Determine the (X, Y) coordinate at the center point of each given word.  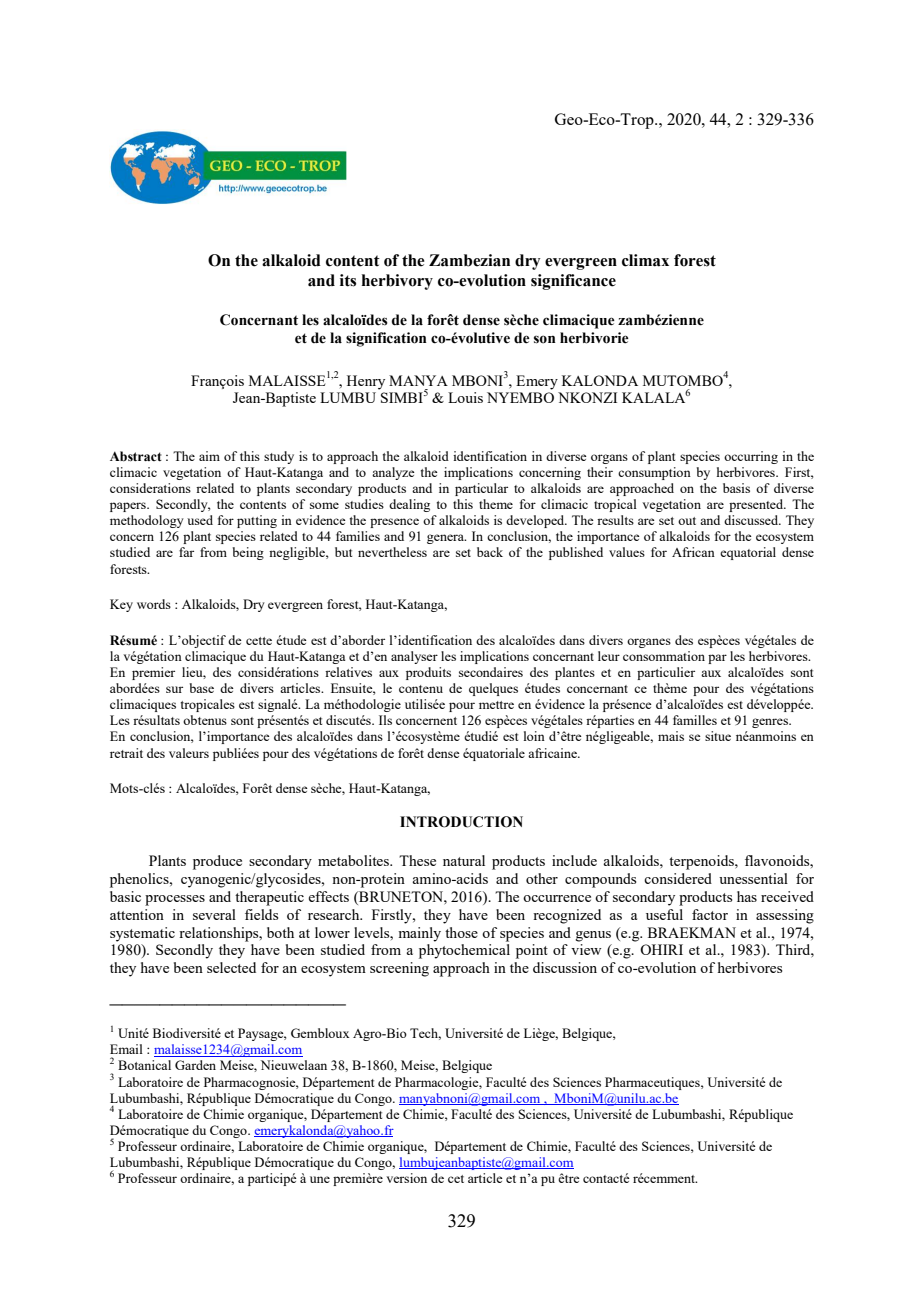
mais (671, 736)
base (201, 688)
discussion (565, 967)
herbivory (397, 282)
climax (645, 260)
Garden (195, 1065)
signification (386, 339)
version (406, 1178)
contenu (421, 689)
